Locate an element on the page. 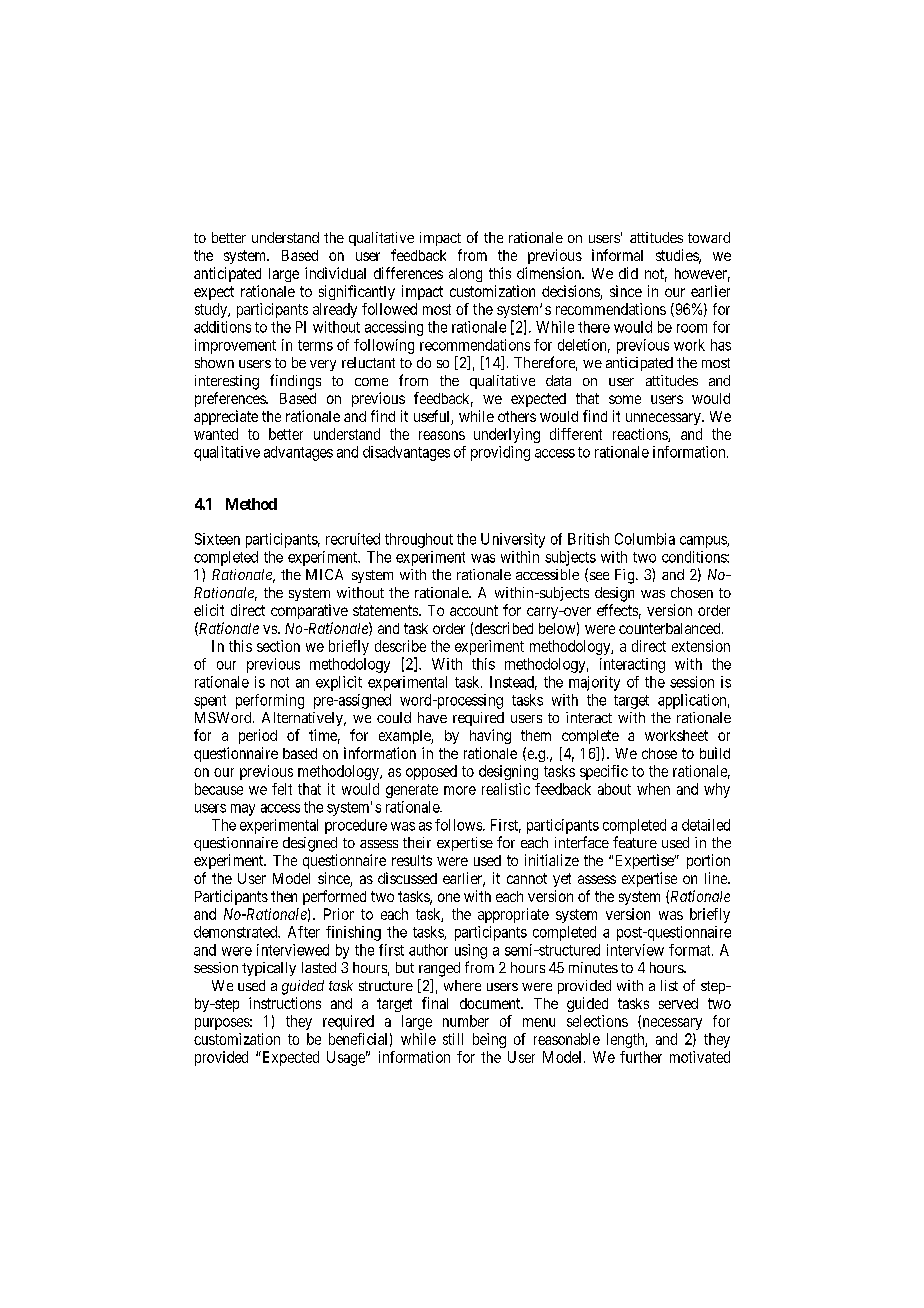 This page has width=924, height=1308. typically is located at coordinates (269, 969).
